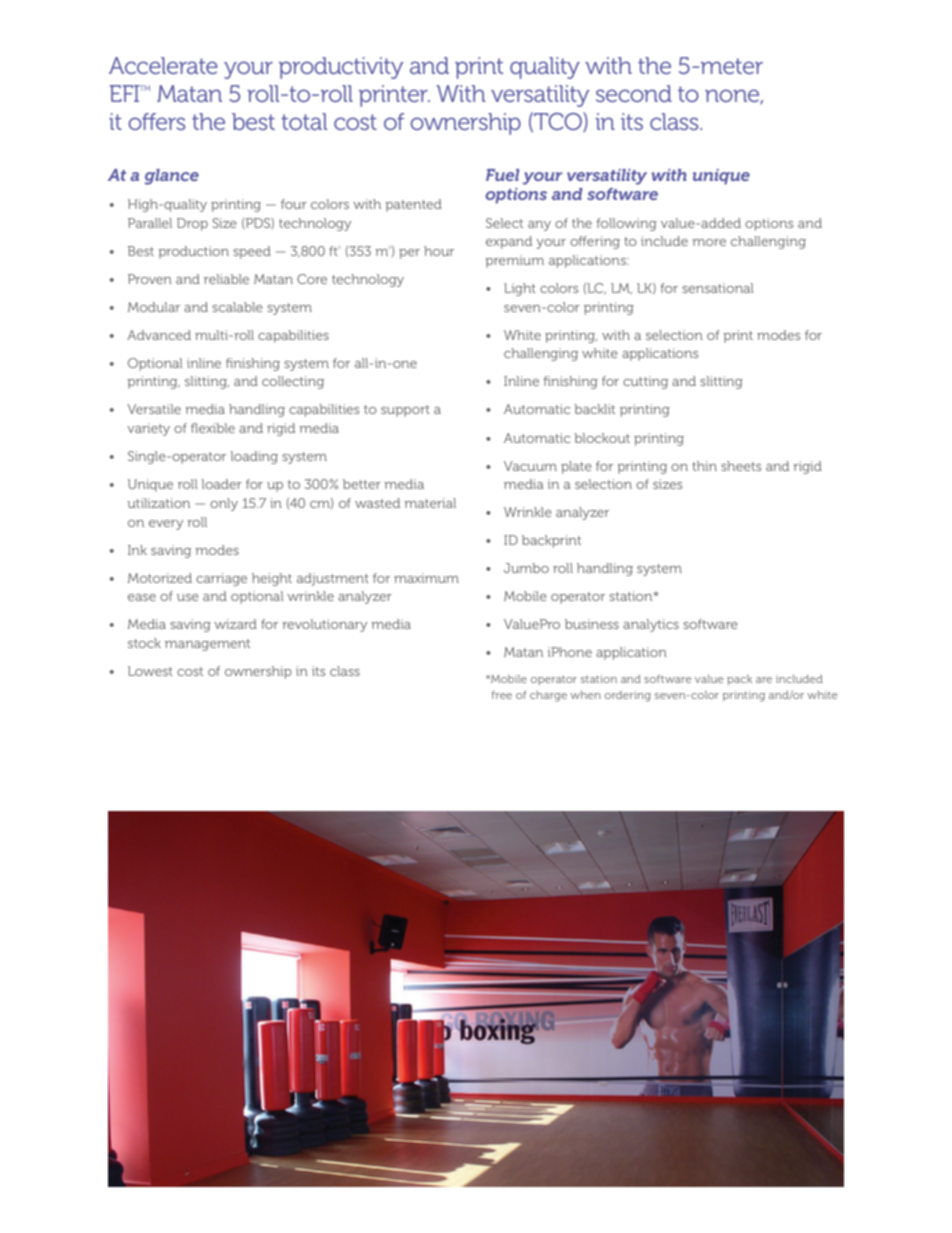 The width and height of the image is (952, 1233). Describe the element at coordinates (405, 411) in the image. I see `support` at that location.
